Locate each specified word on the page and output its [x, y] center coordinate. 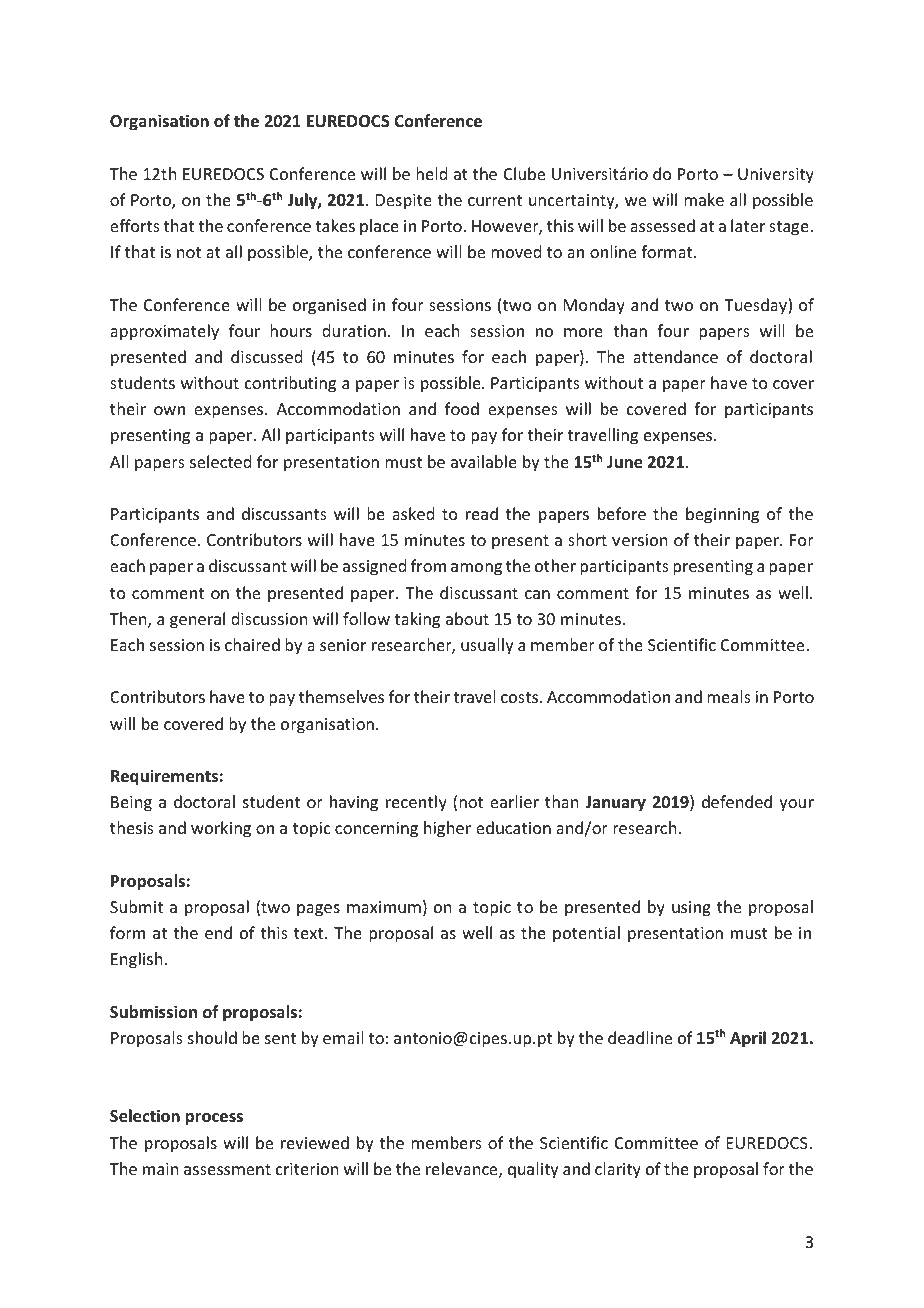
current [495, 200]
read [482, 513]
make [704, 199]
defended [737, 801]
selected [220, 461]
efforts [135, 225]
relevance [463, 1170]
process [214, 1119]
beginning [722, 515]
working [221, 829]
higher [447, 829]
